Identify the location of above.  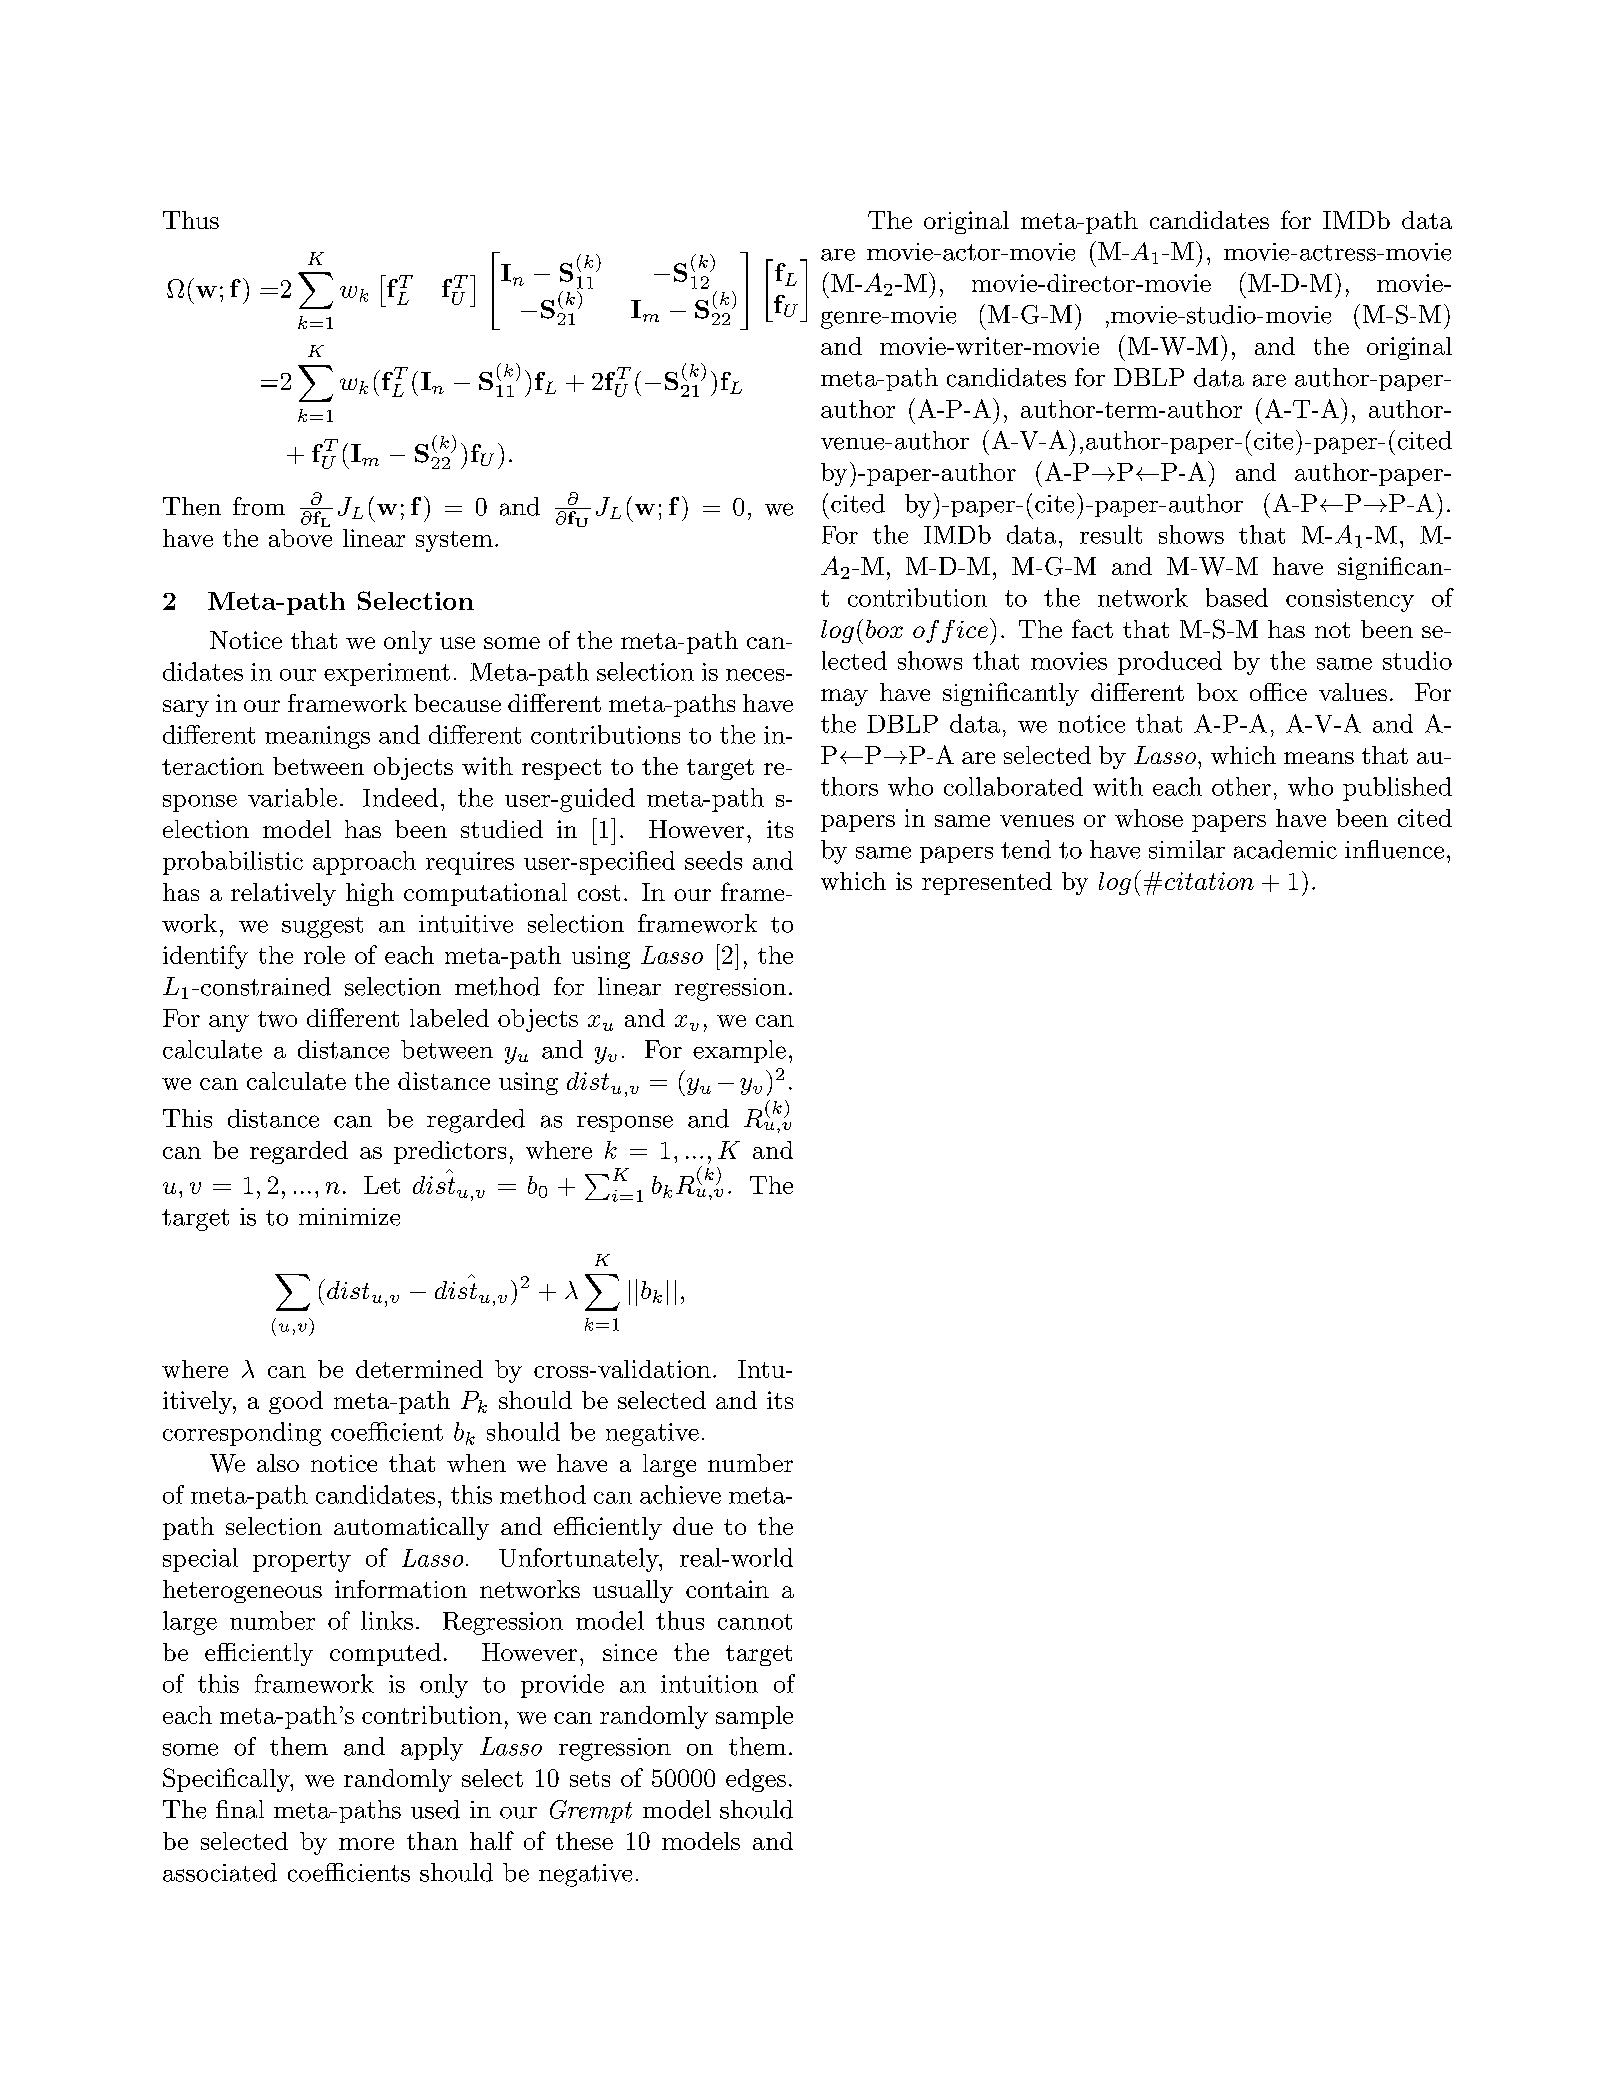
(300, 536).
